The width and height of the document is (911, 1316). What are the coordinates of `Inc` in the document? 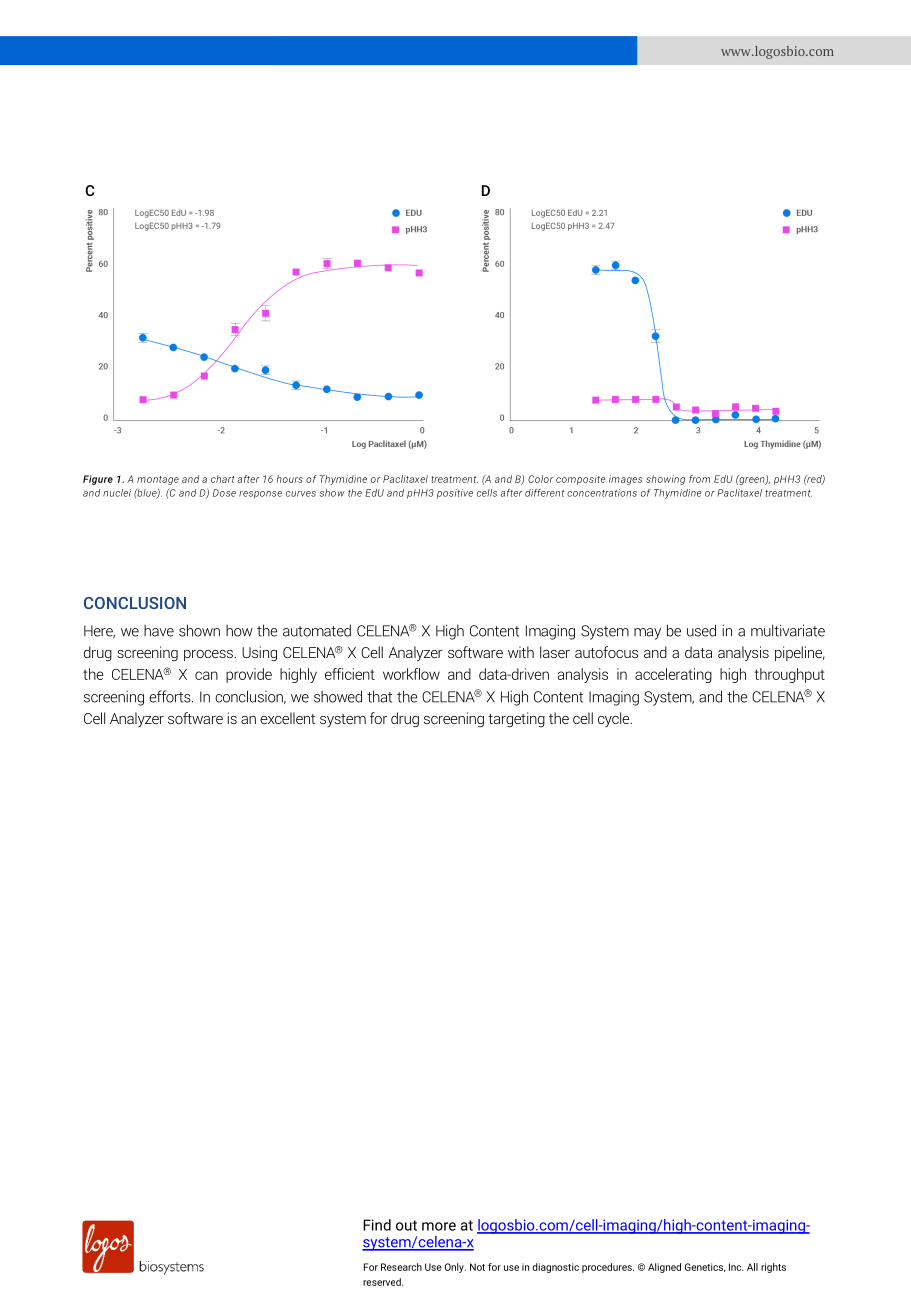 It's located at (736, 1267).
